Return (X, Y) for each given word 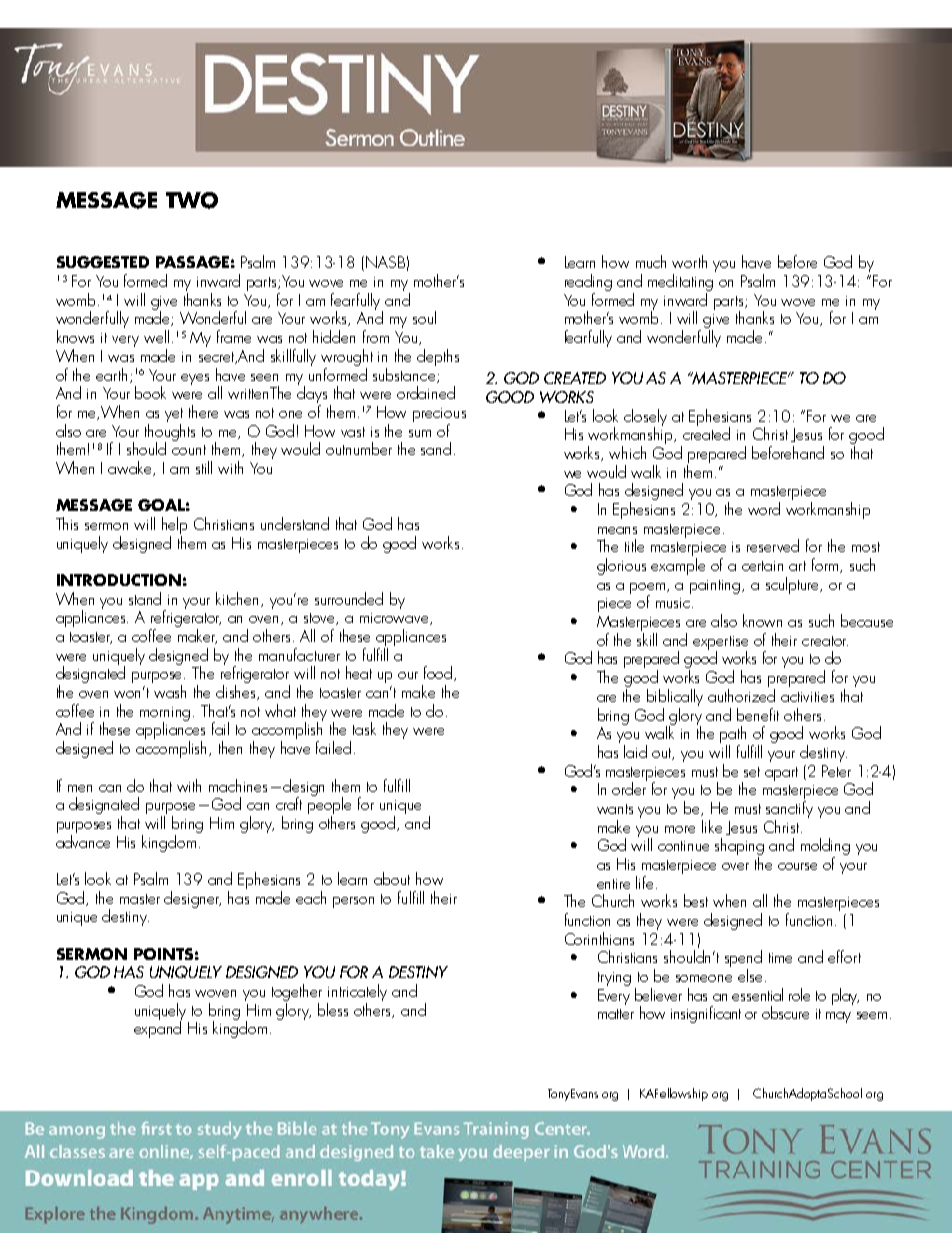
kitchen (239, 599)
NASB (385, 262)
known (762, 620)
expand (158, 1028)
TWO (192, 200)
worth (689, 261)
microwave (396, 619)
